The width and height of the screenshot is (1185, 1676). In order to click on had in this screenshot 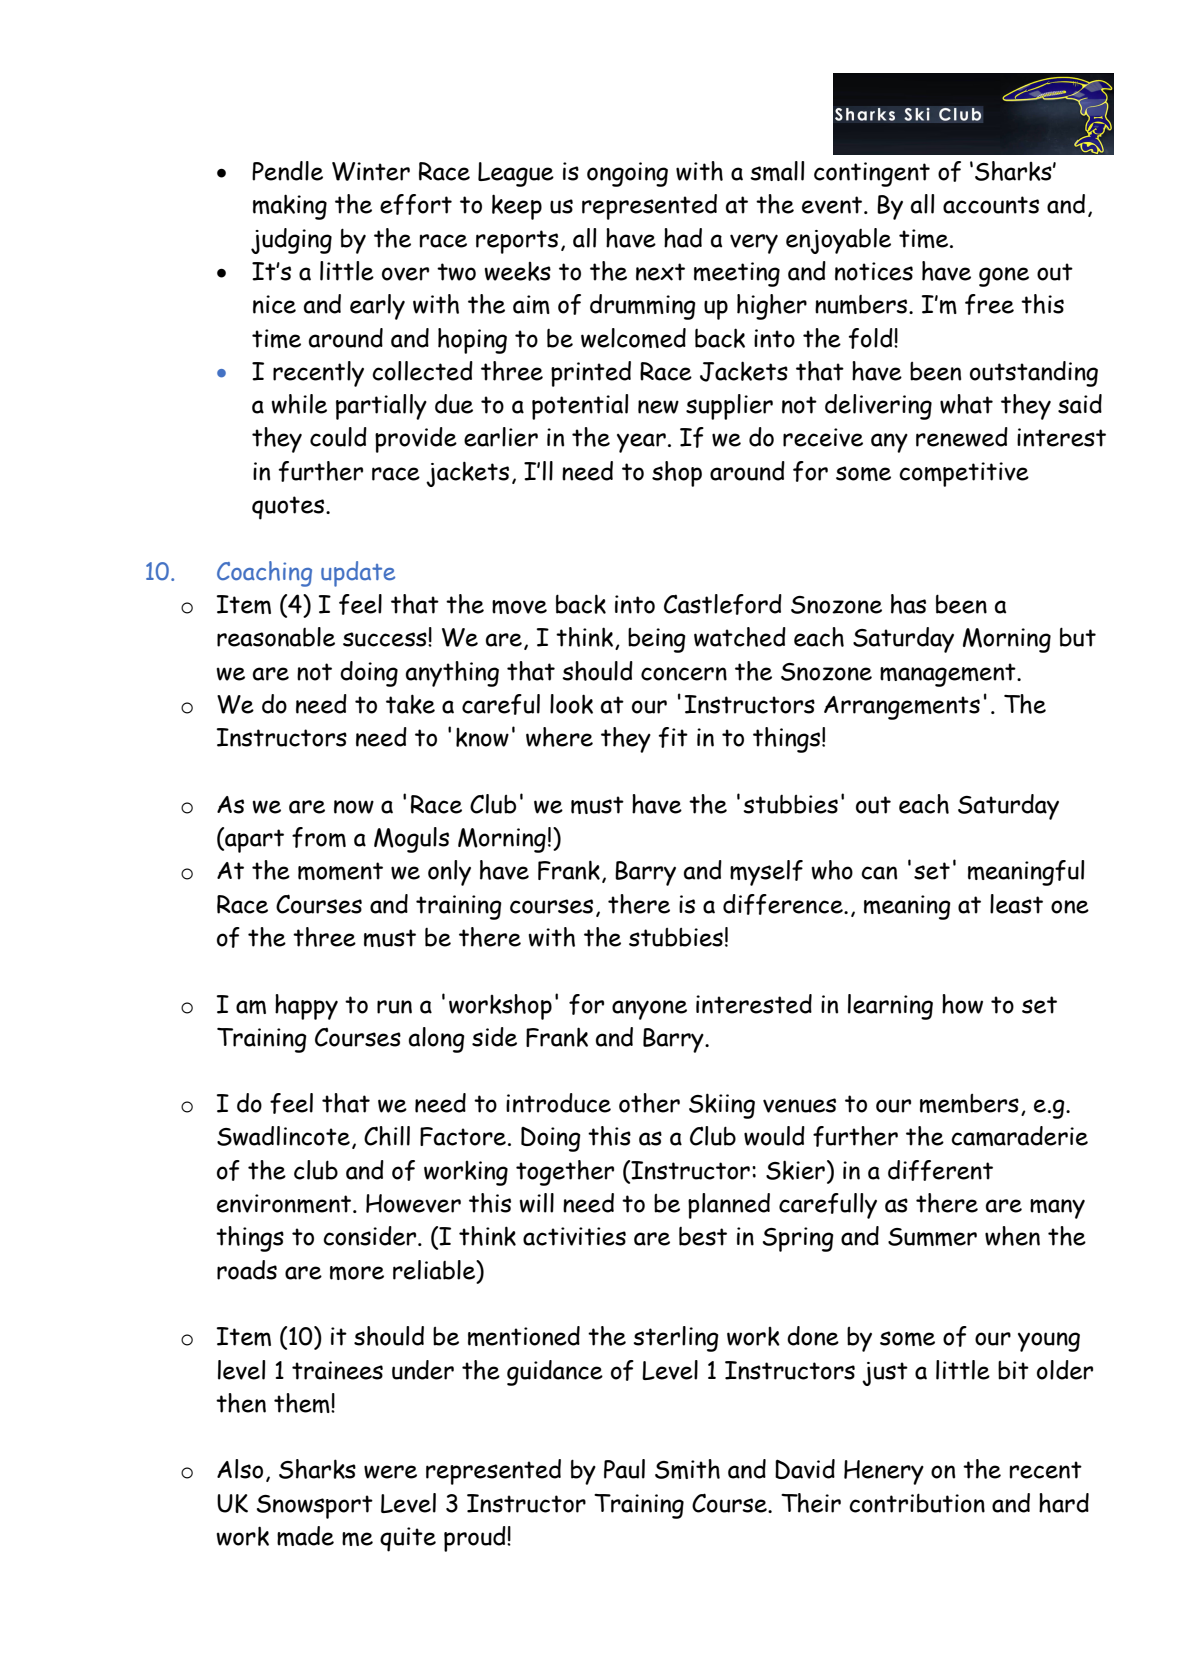, I will do `click(683, 238)`.
